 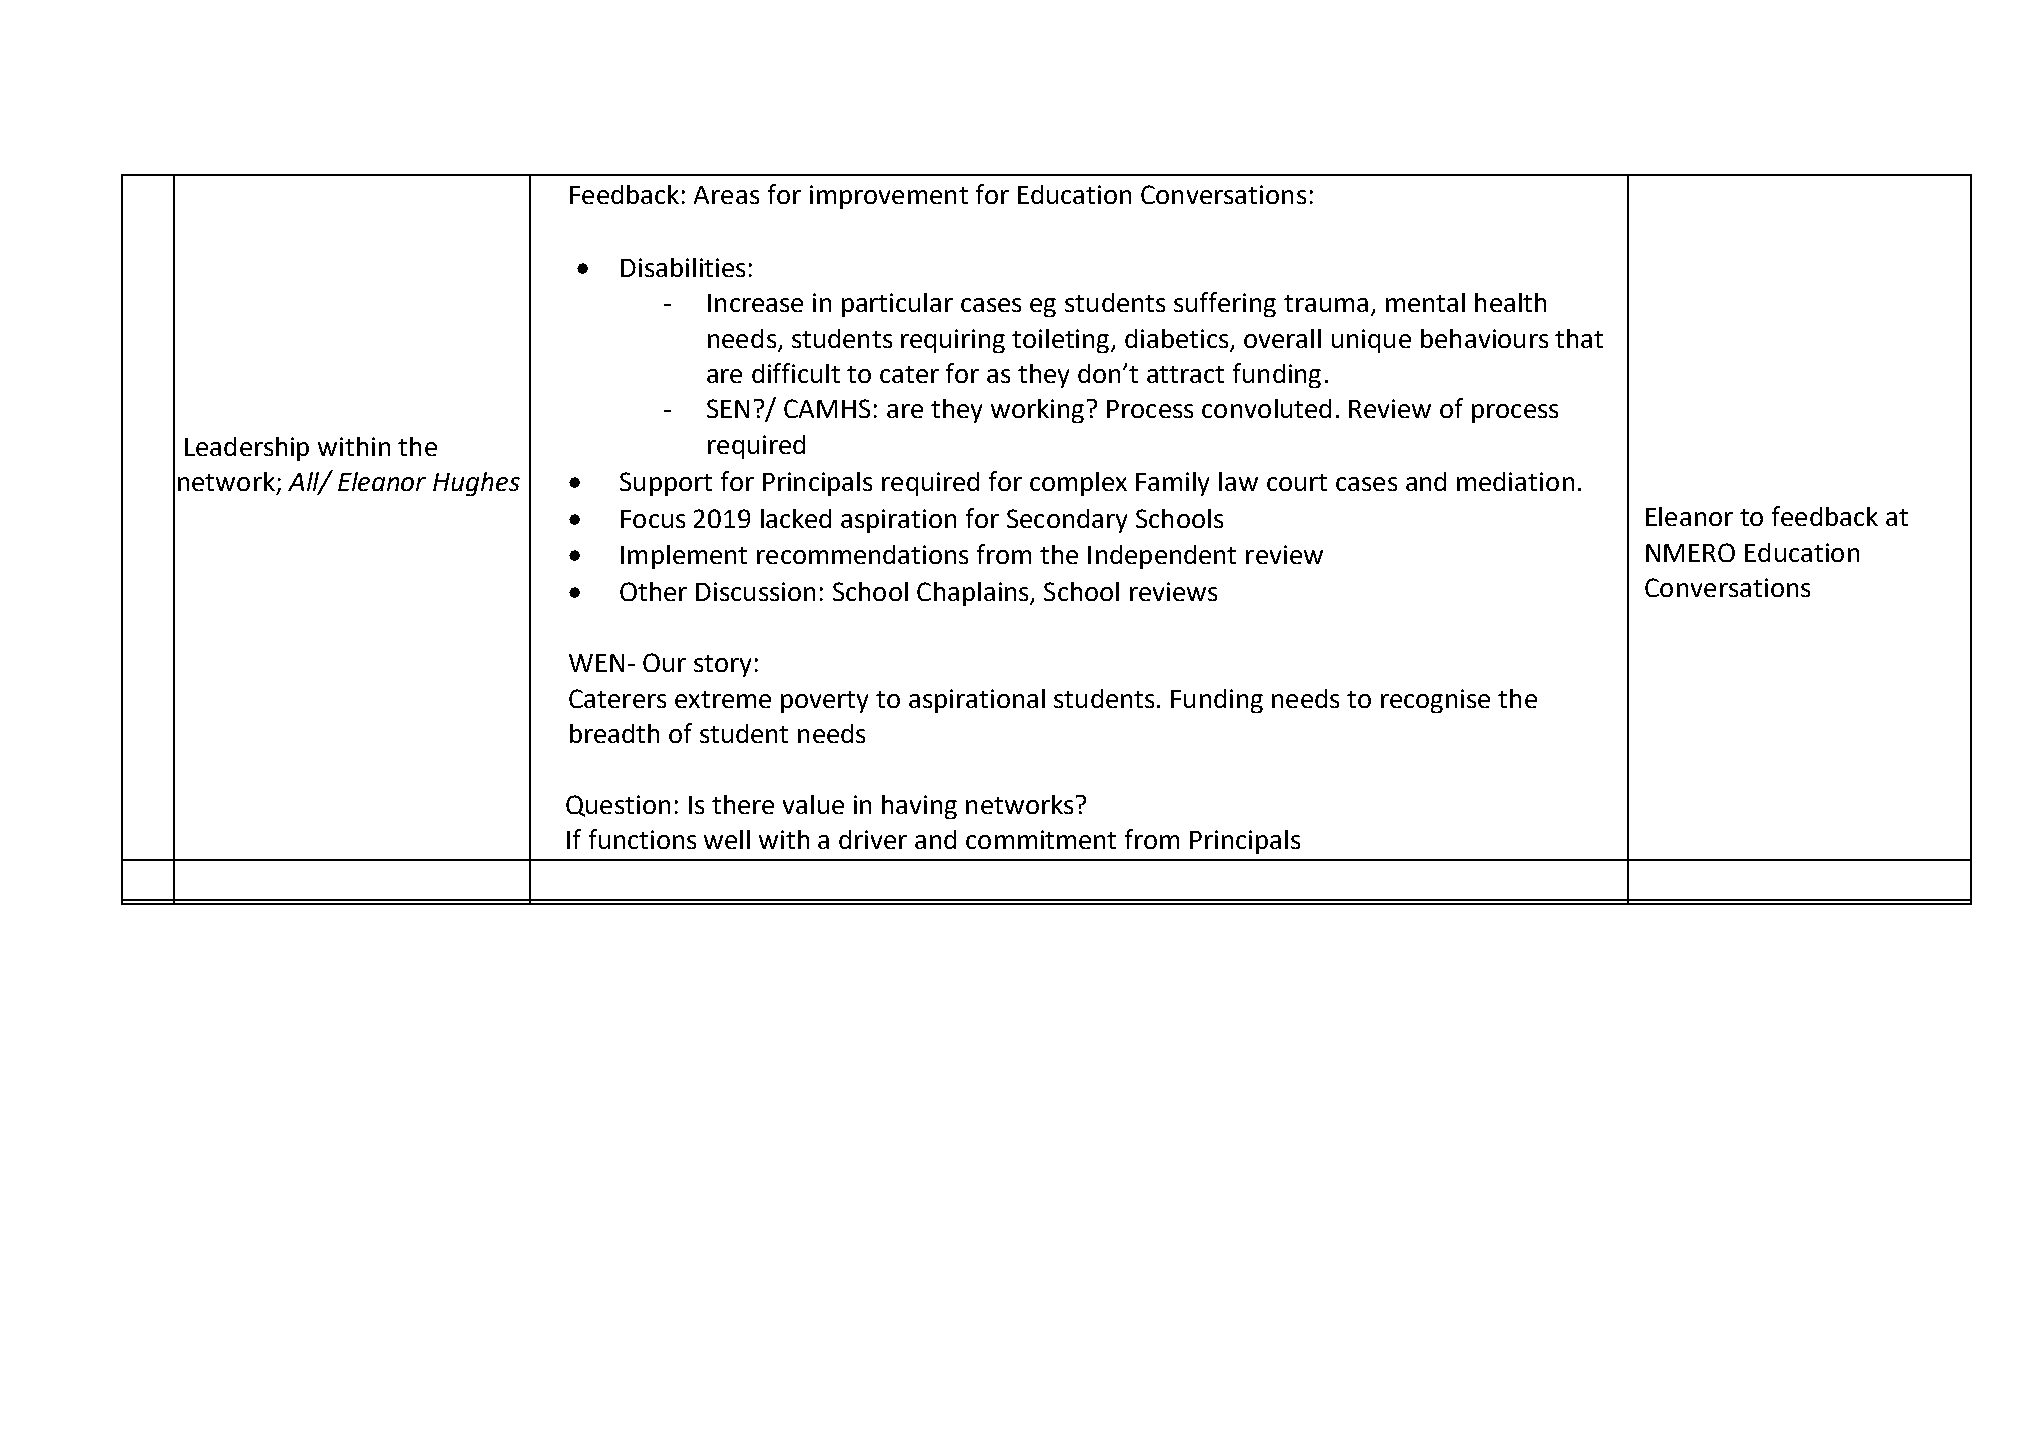 I want to click on mental, so click(x=1425, y=302).
